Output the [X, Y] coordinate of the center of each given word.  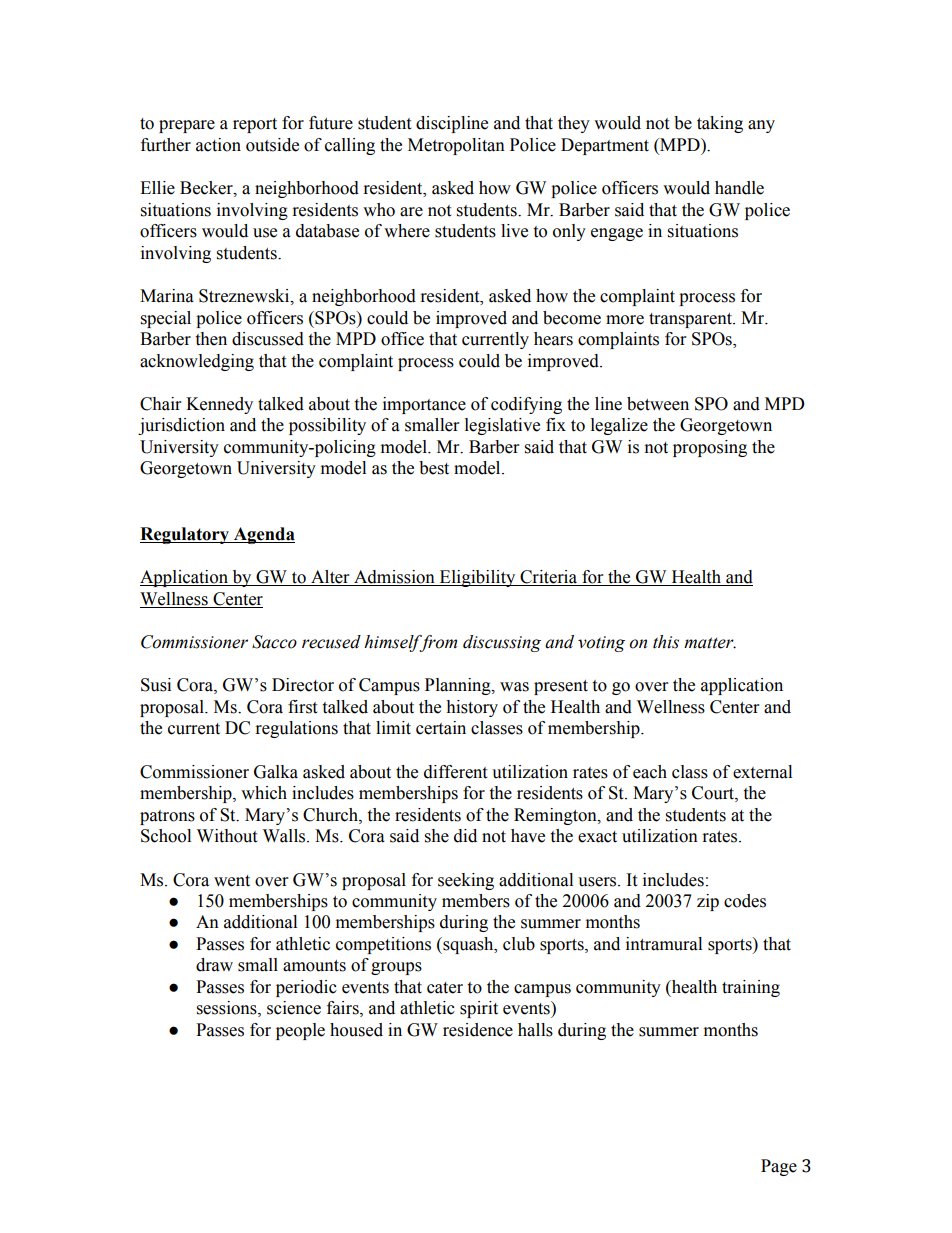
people [300, 1031]
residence [478, 1030]
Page [779, 1167]
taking [720, 124]
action [218, 145]
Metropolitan [456, 146]
